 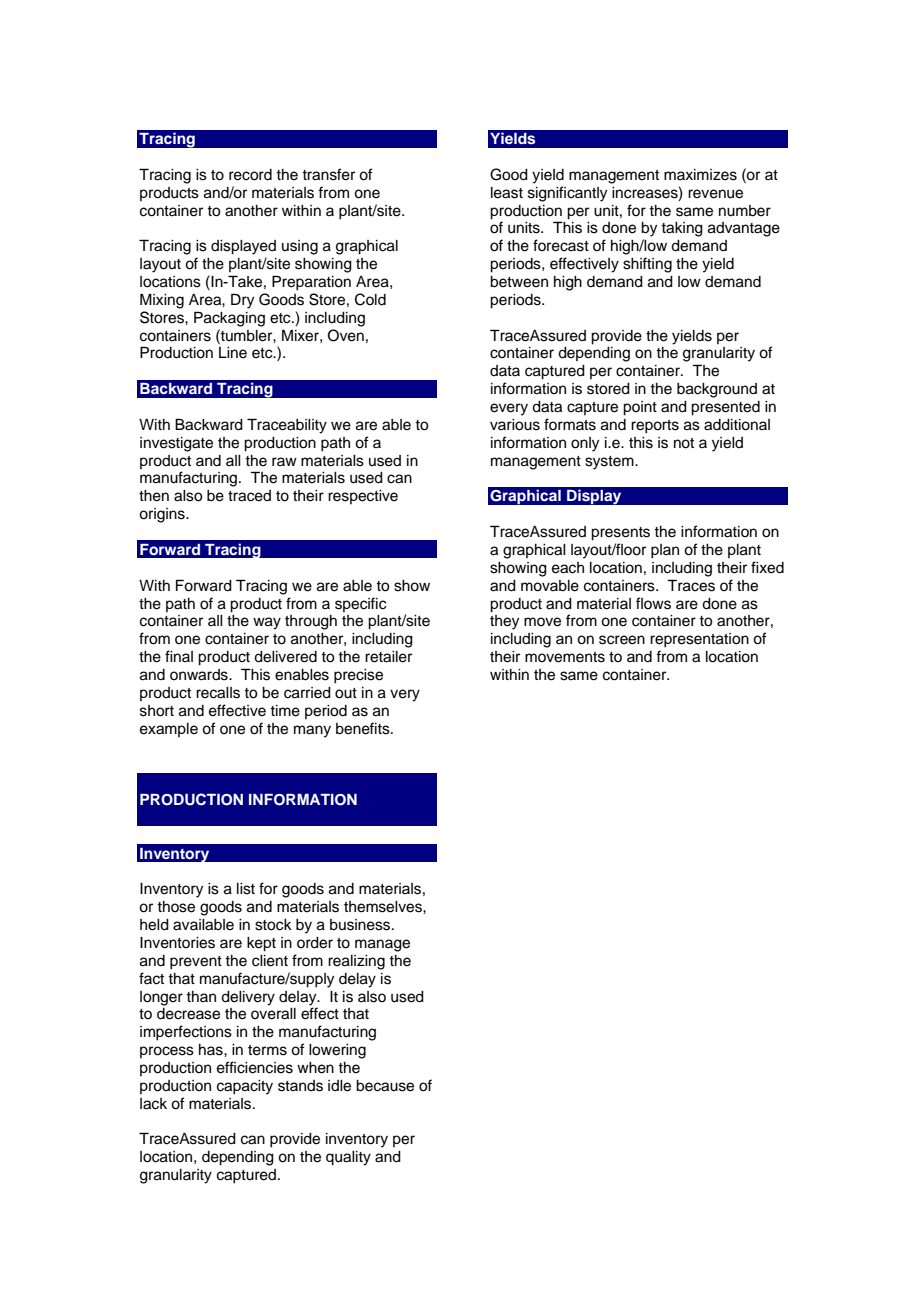 I want to click on list, so click(x=246, y=889).
